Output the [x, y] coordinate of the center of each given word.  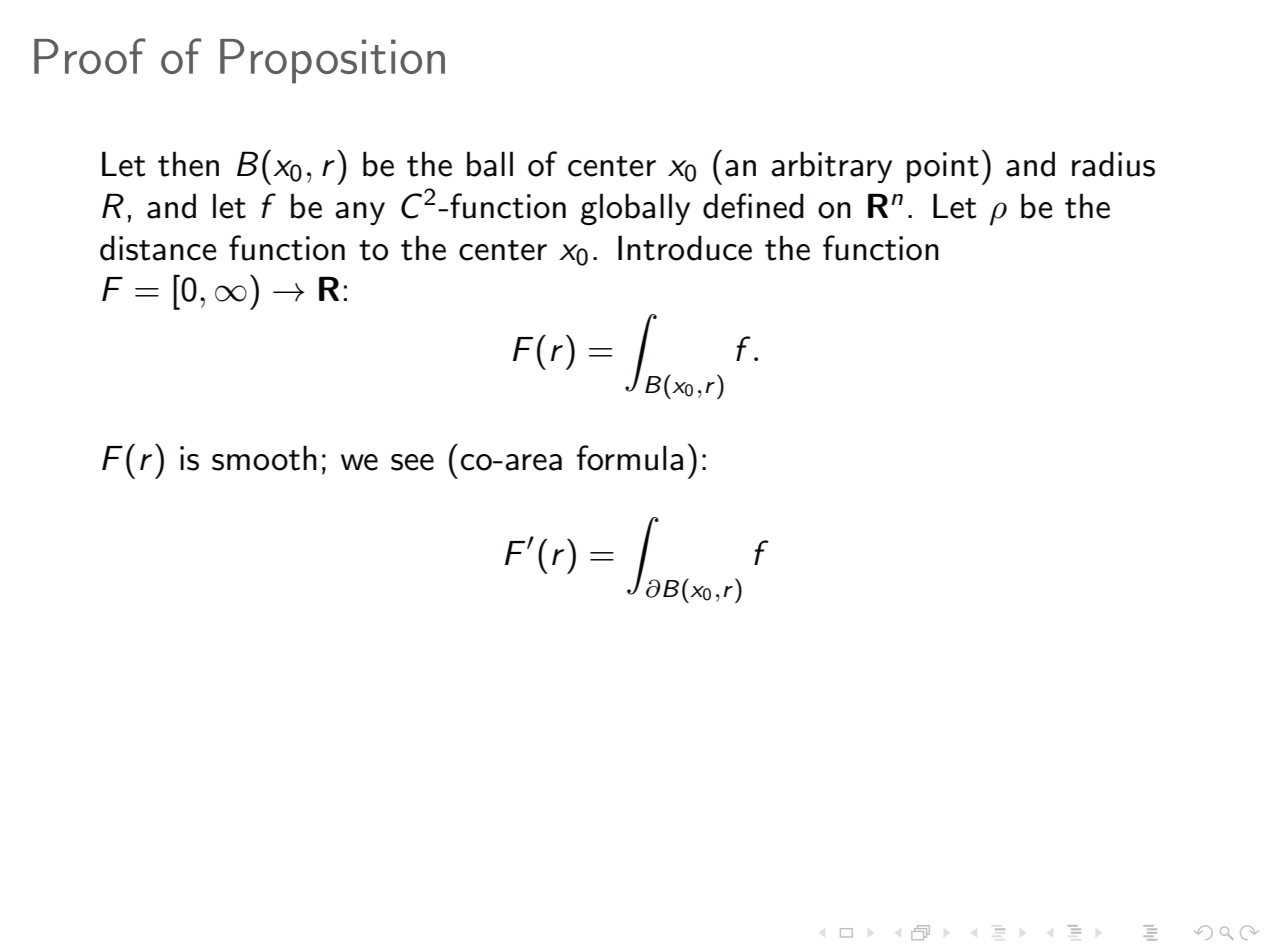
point [943, 167]
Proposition [332, 61]
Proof [89, 56]
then [188, 164]
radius [1113, 164]
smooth [264, 458]
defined [753, 206]
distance [158, 248]
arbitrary [831, 167]
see [412, 462]
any [360, 213]
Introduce [685, 248]
